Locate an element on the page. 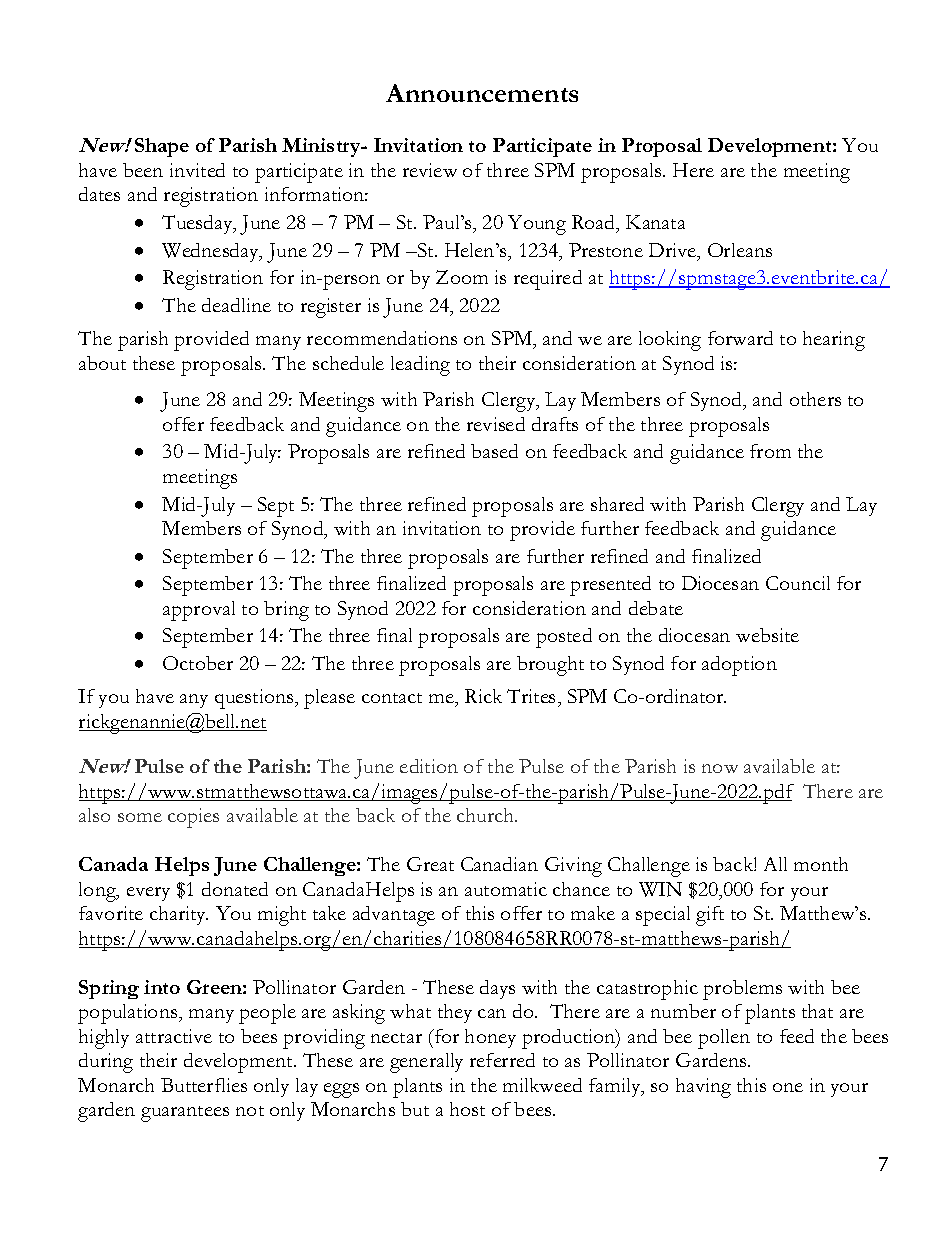  about is located at coordinates (102, 363).
